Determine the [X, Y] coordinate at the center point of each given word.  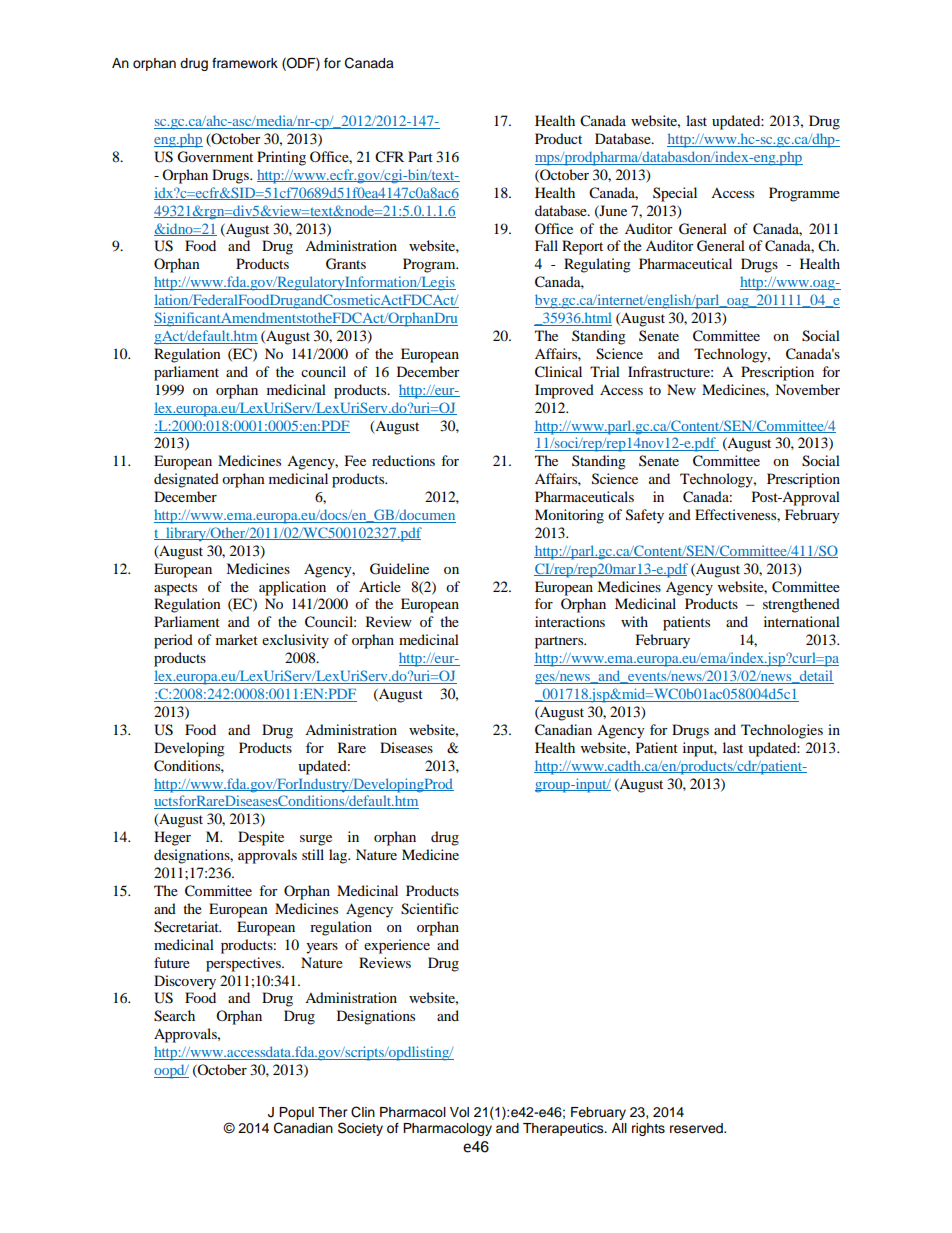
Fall [546, 245]
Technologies [782, 731]
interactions [570, 621]
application [292, 588]
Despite [261, 838]
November [807, 389]
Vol [459, 1112]
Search [174, 1016]
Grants [346, 264]
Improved [564, 391]
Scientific [430, 909]
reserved [697, 1128]
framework [245, 63]
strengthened [801, 605]
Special [675, 194]
